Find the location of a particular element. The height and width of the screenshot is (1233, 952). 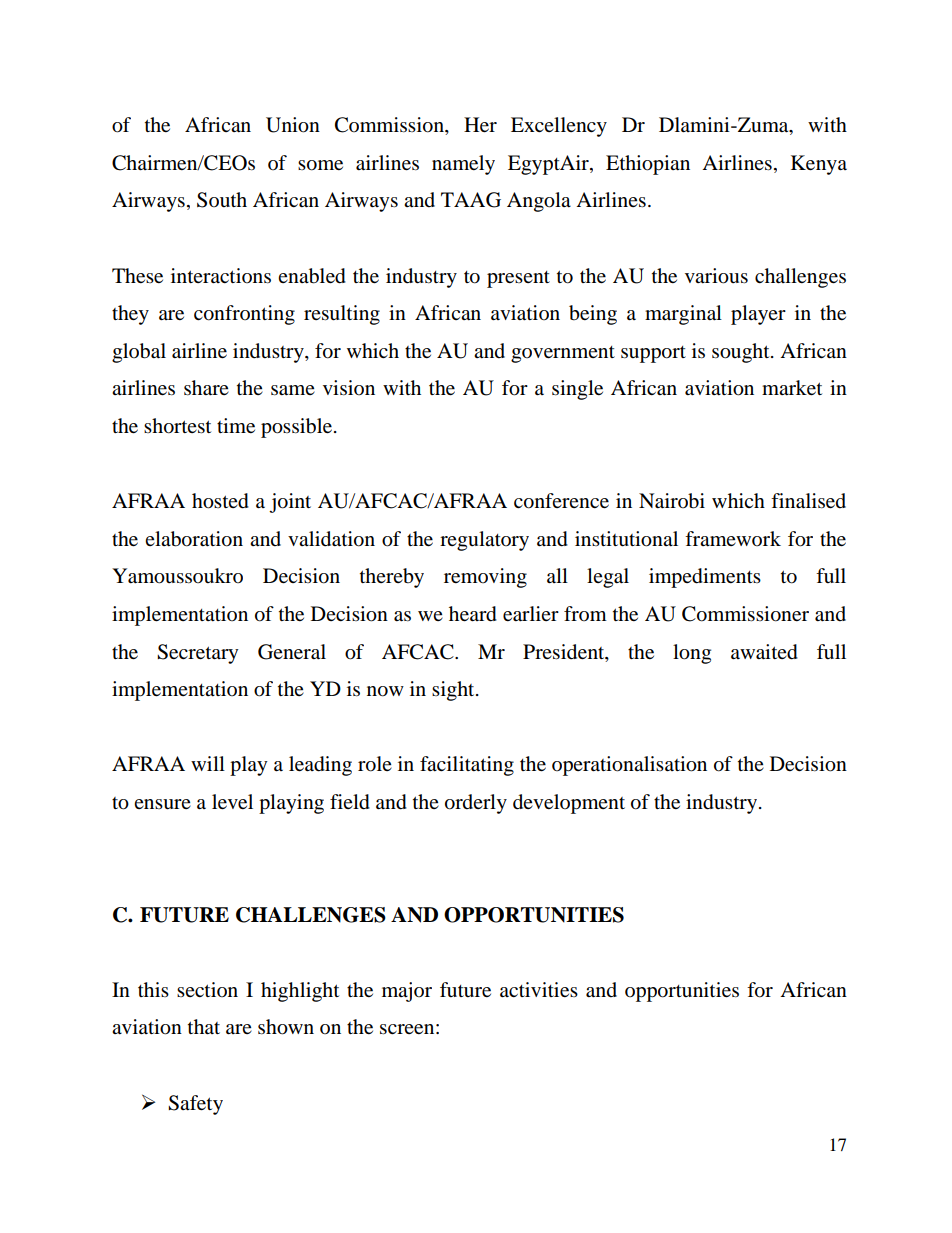

namely is located at coordinates (463, 165).
